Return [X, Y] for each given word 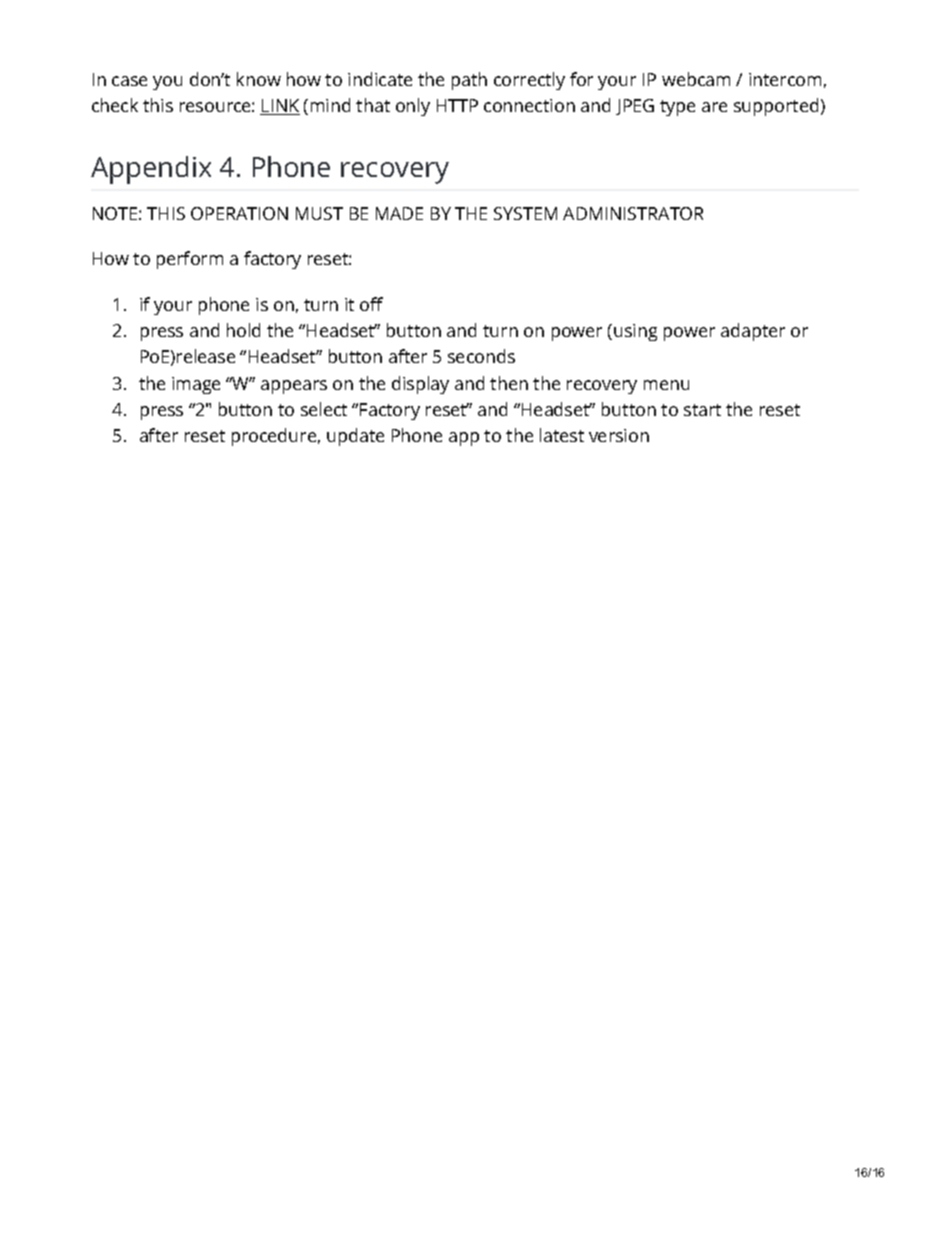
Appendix [151, 170]
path [469, 81]
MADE [399, 213]
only [413, 107]
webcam [696, 79]
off [371, 304]
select [324, 409]
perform [190, 260]
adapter [753, 332]
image [196, 385]
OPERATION [239, 213]
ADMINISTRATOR [633, 213]
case [129, 81]
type [677, 108]
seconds [481, 356]
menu [666, 385]
